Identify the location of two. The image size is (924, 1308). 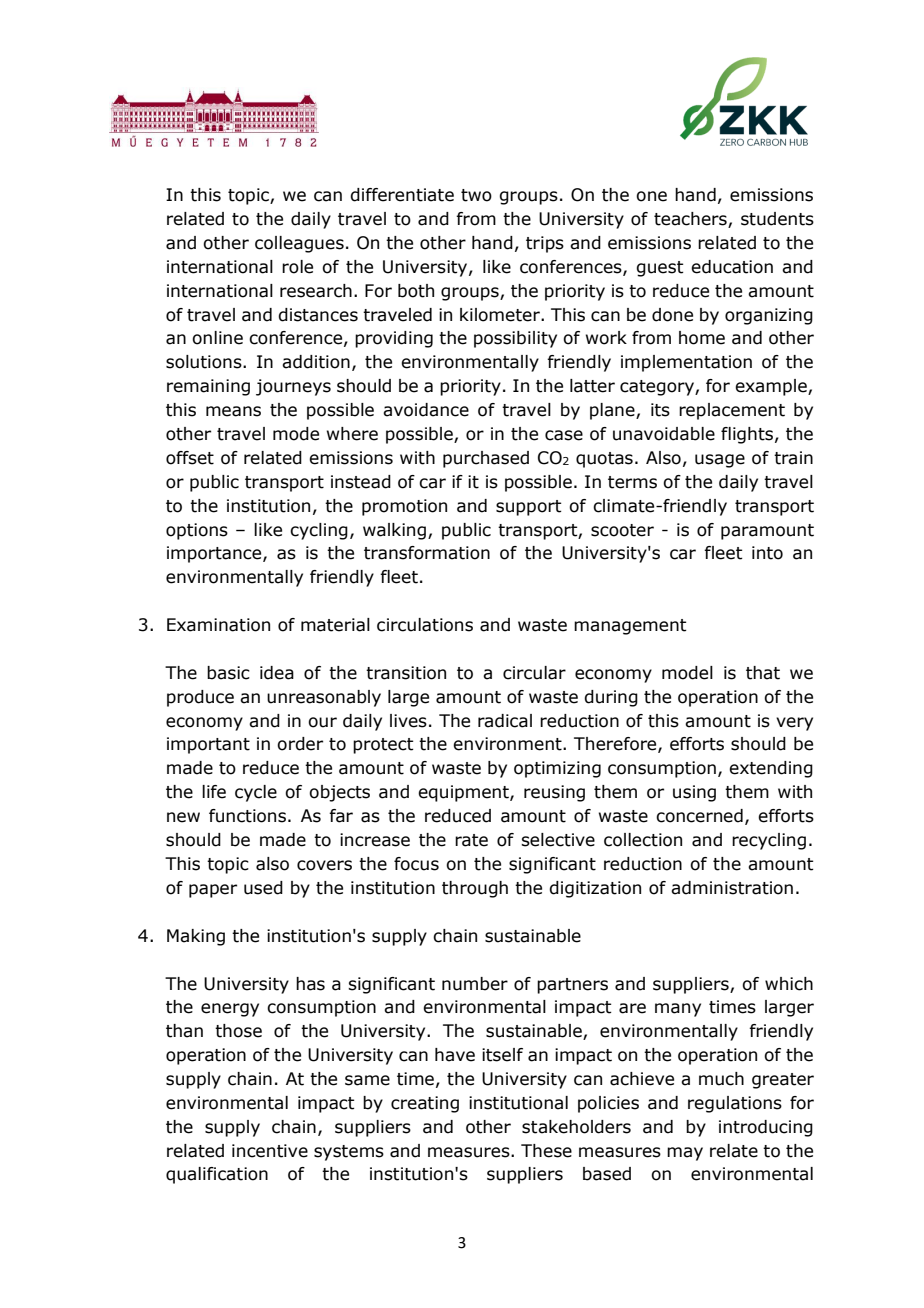
(476, 195).
